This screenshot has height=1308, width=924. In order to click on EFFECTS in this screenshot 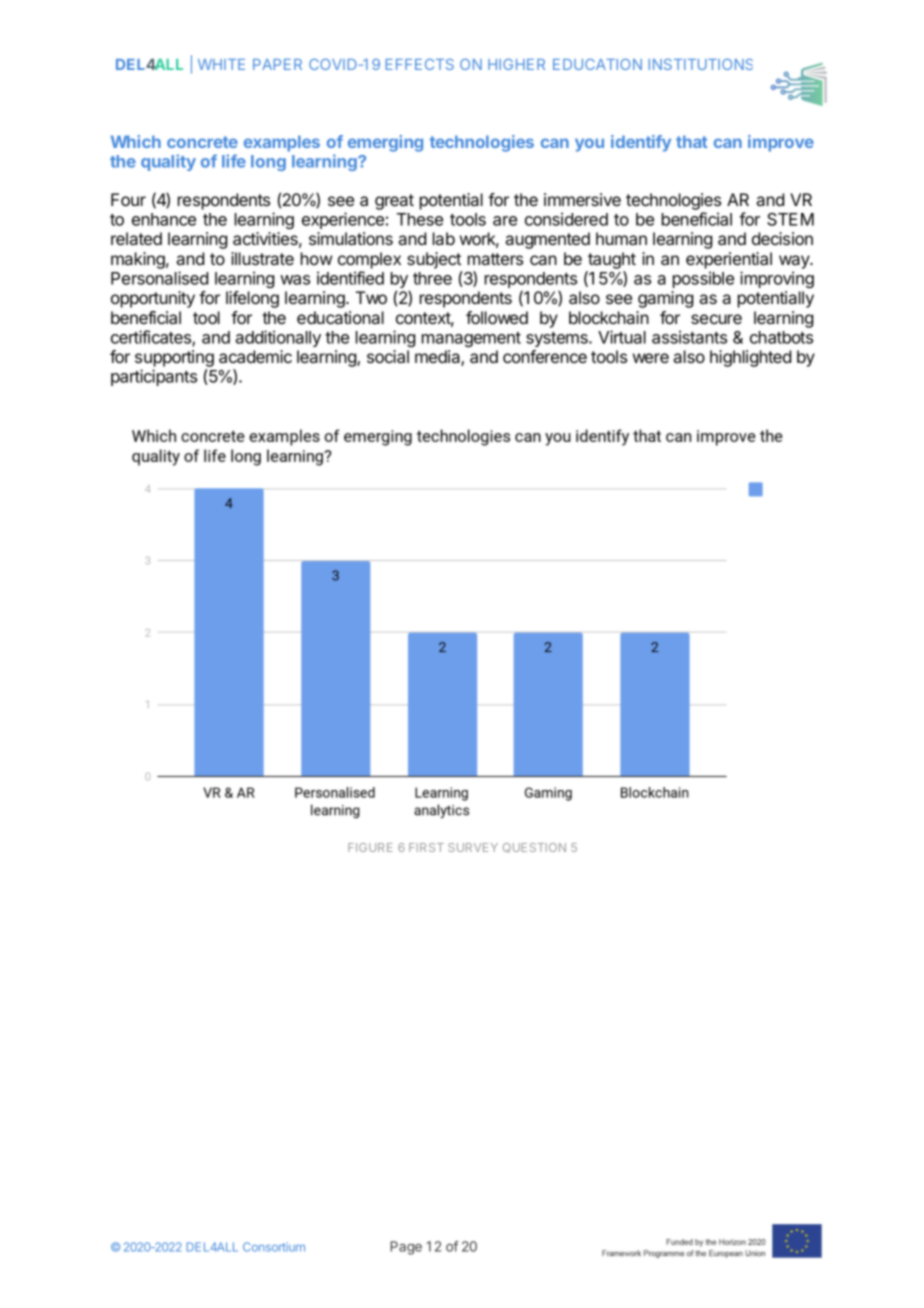, I will do `click(420, 64)`.
